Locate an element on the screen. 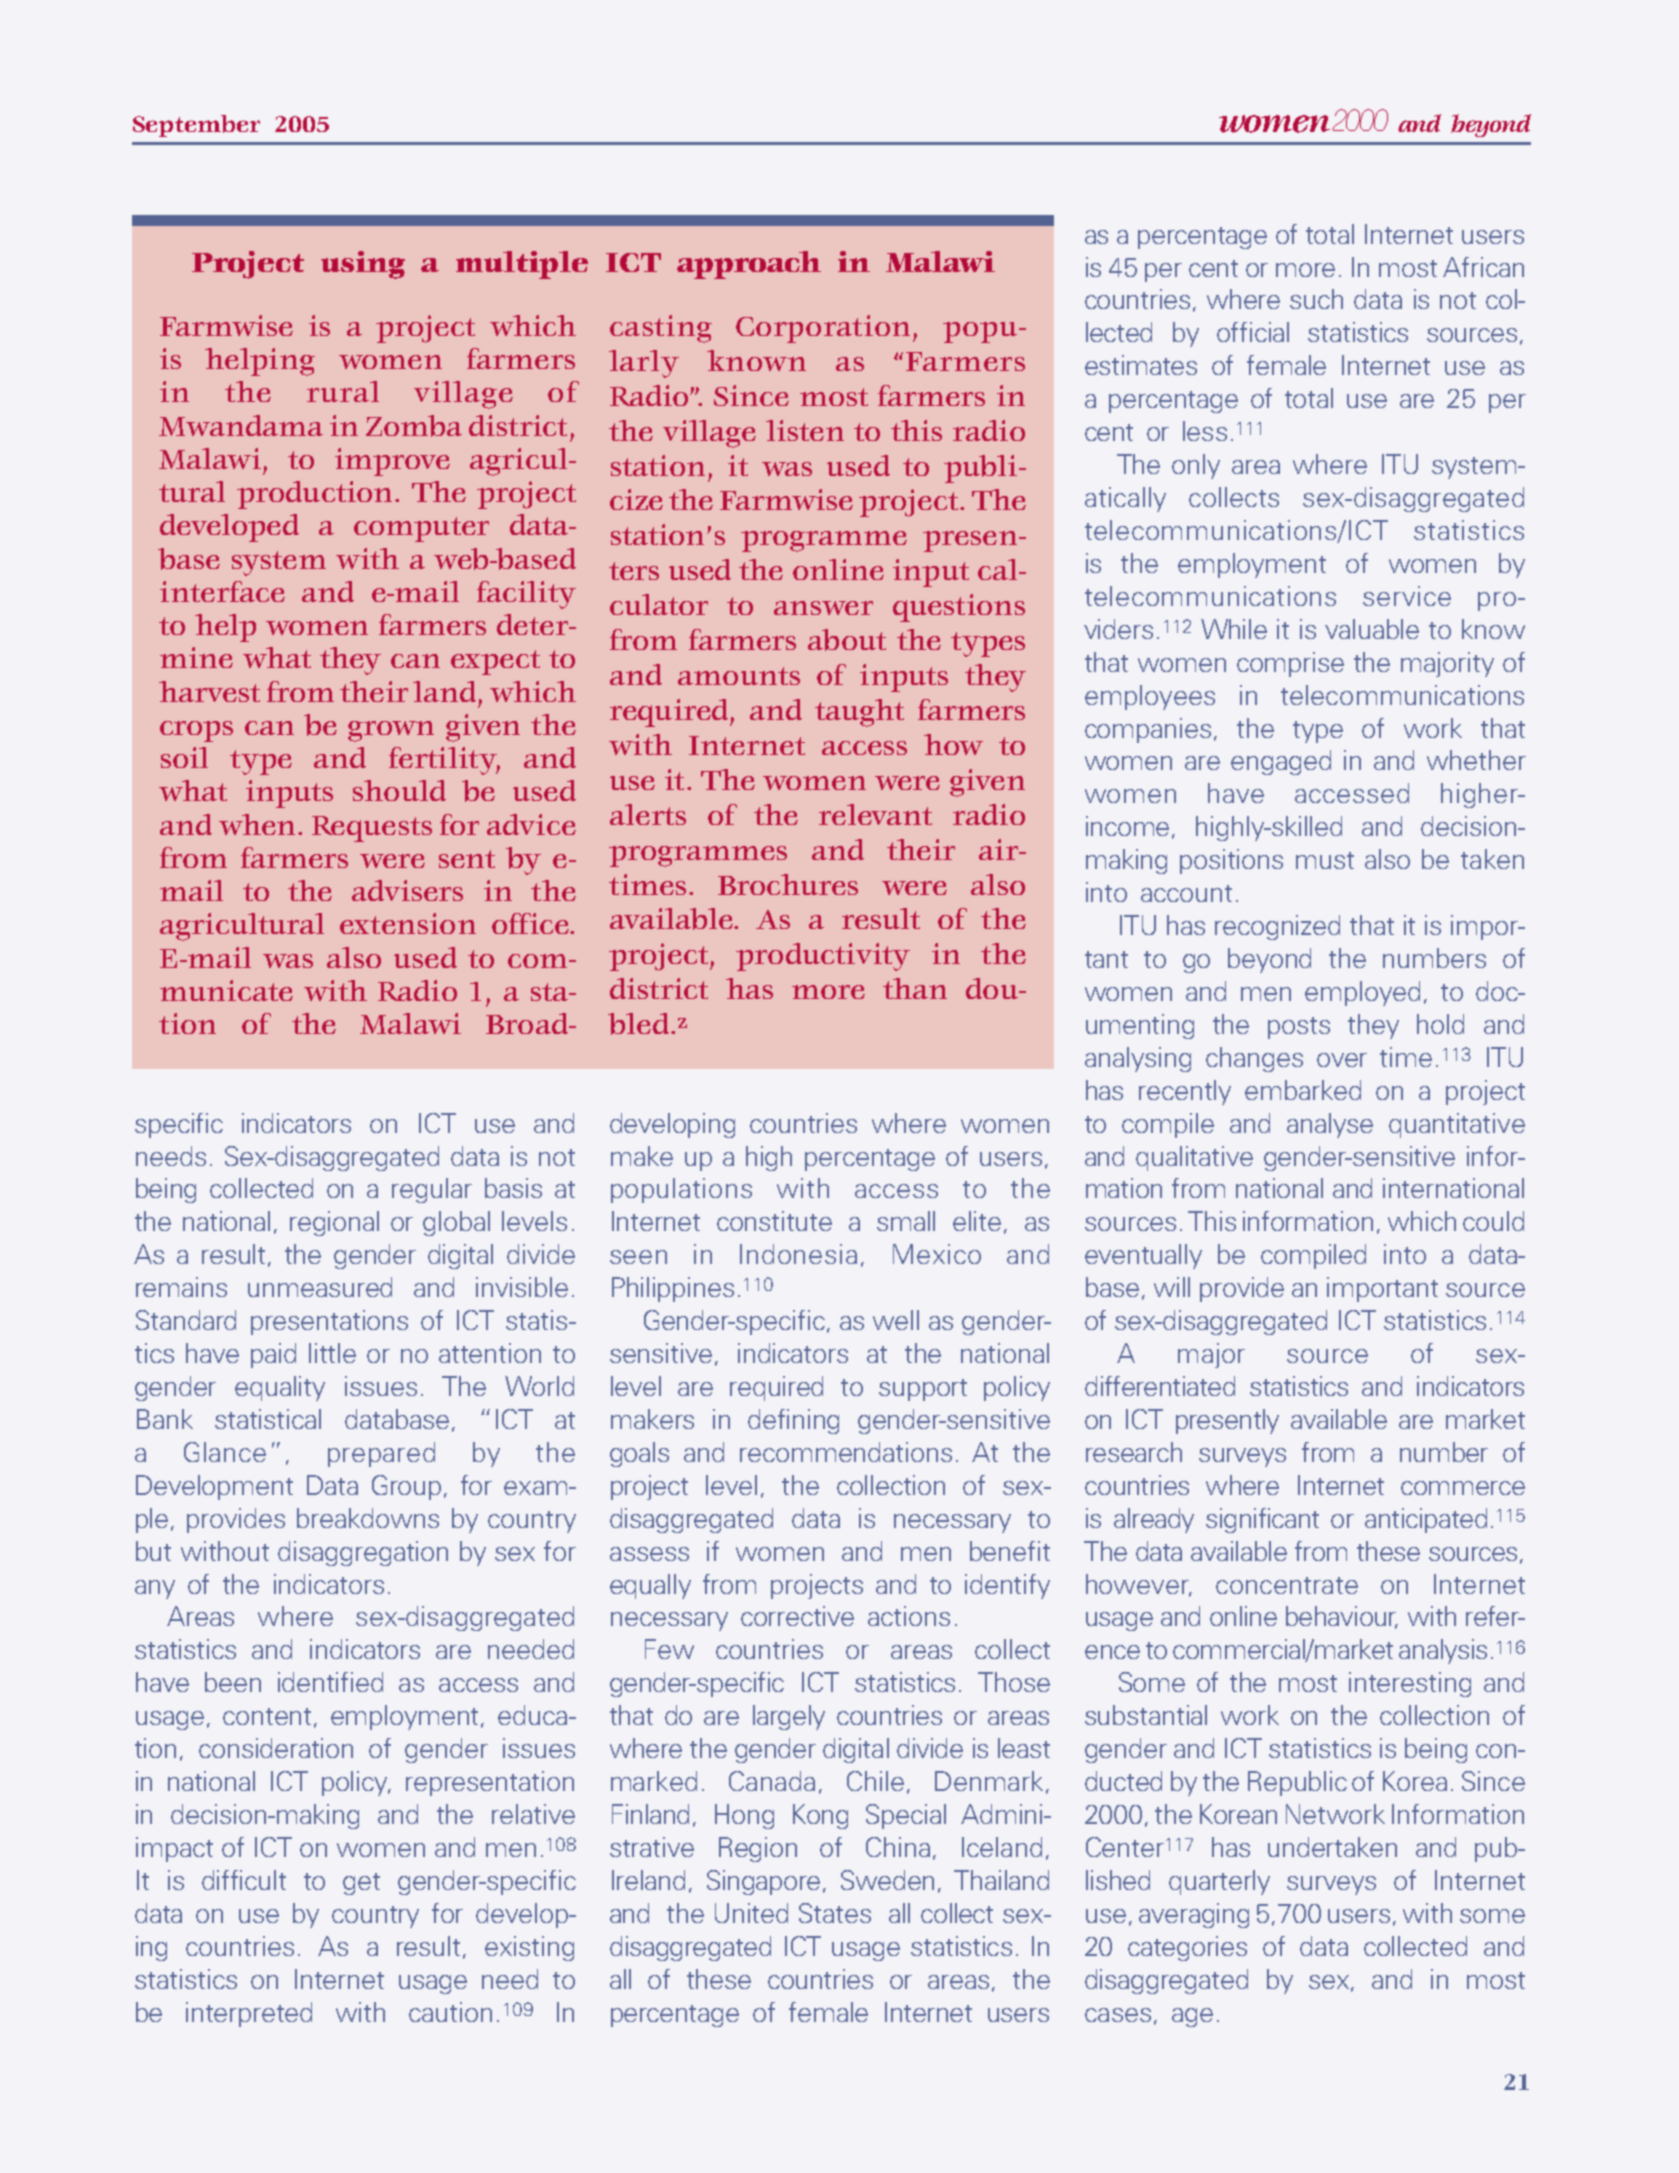 This screenshot has height=2173, width=1679. interpreted is located at coordinates (249, 2014).
